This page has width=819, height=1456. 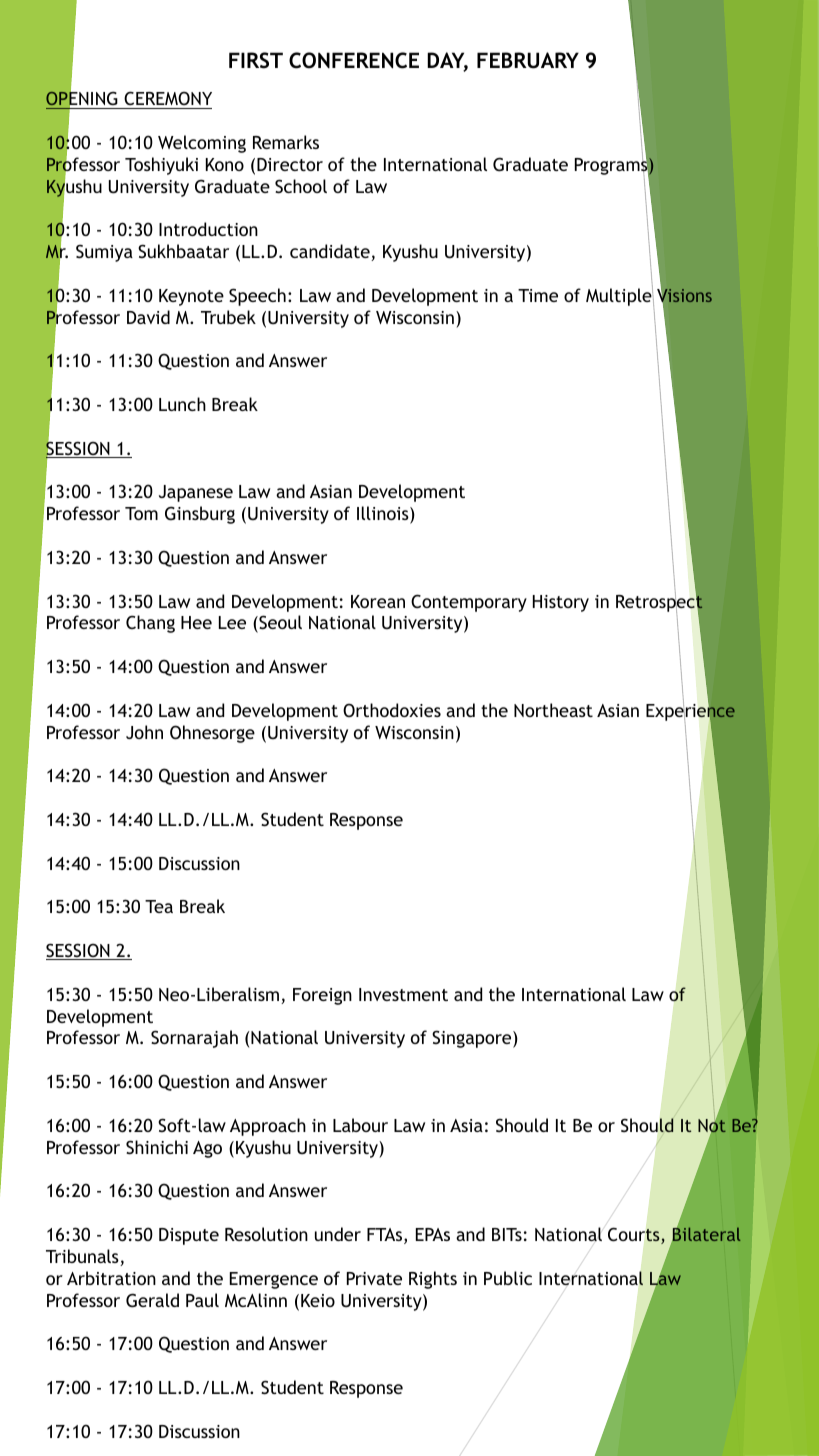 I want to click on Singapore, so click(x=473, y=1039).
